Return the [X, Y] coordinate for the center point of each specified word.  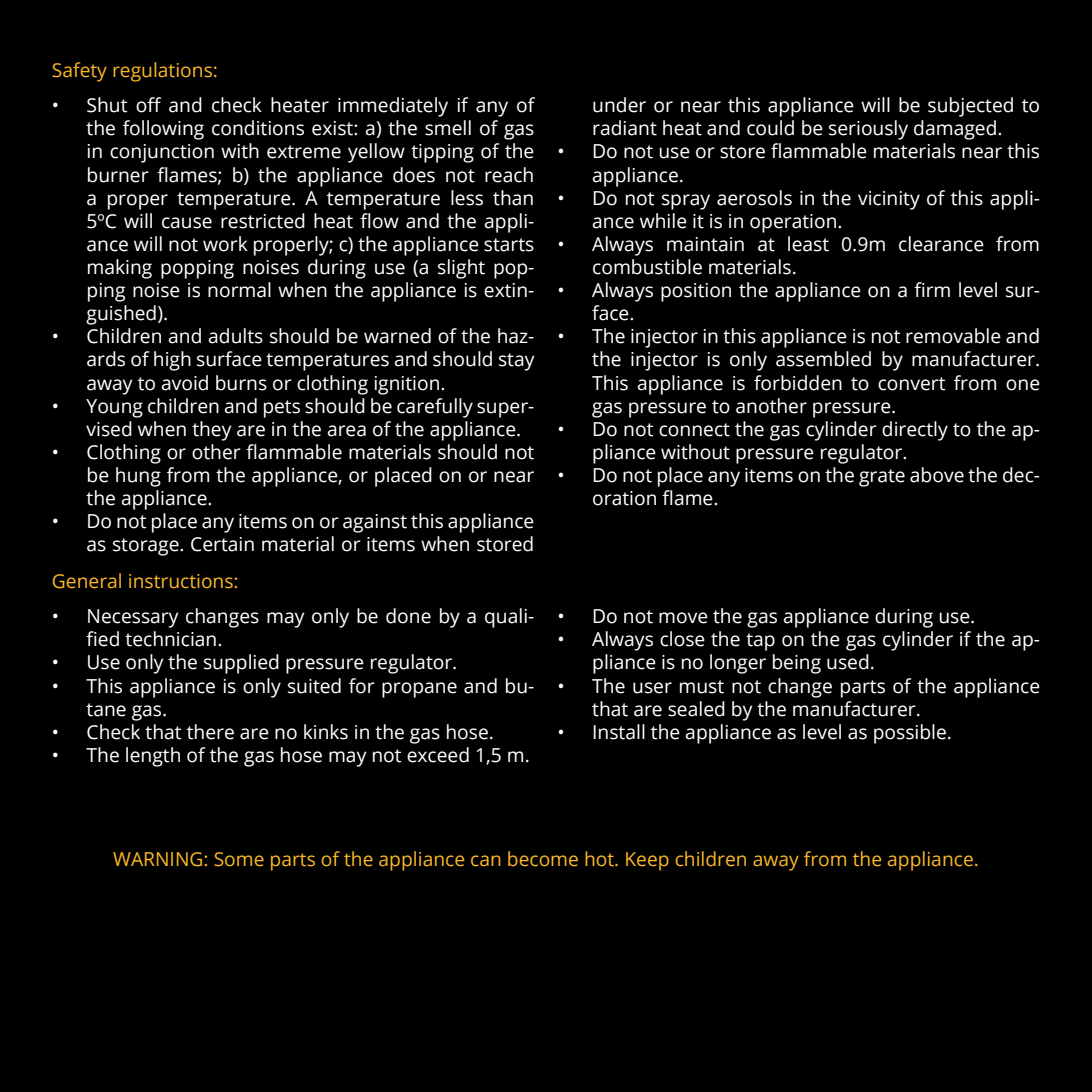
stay [517, 362]
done [408, 616]
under [619, 105]
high [172, 361]
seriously [868, 130]
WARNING [157, 859]
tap [760, 642]
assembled [823, 359]
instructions [181, 581]
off [148, 105]
